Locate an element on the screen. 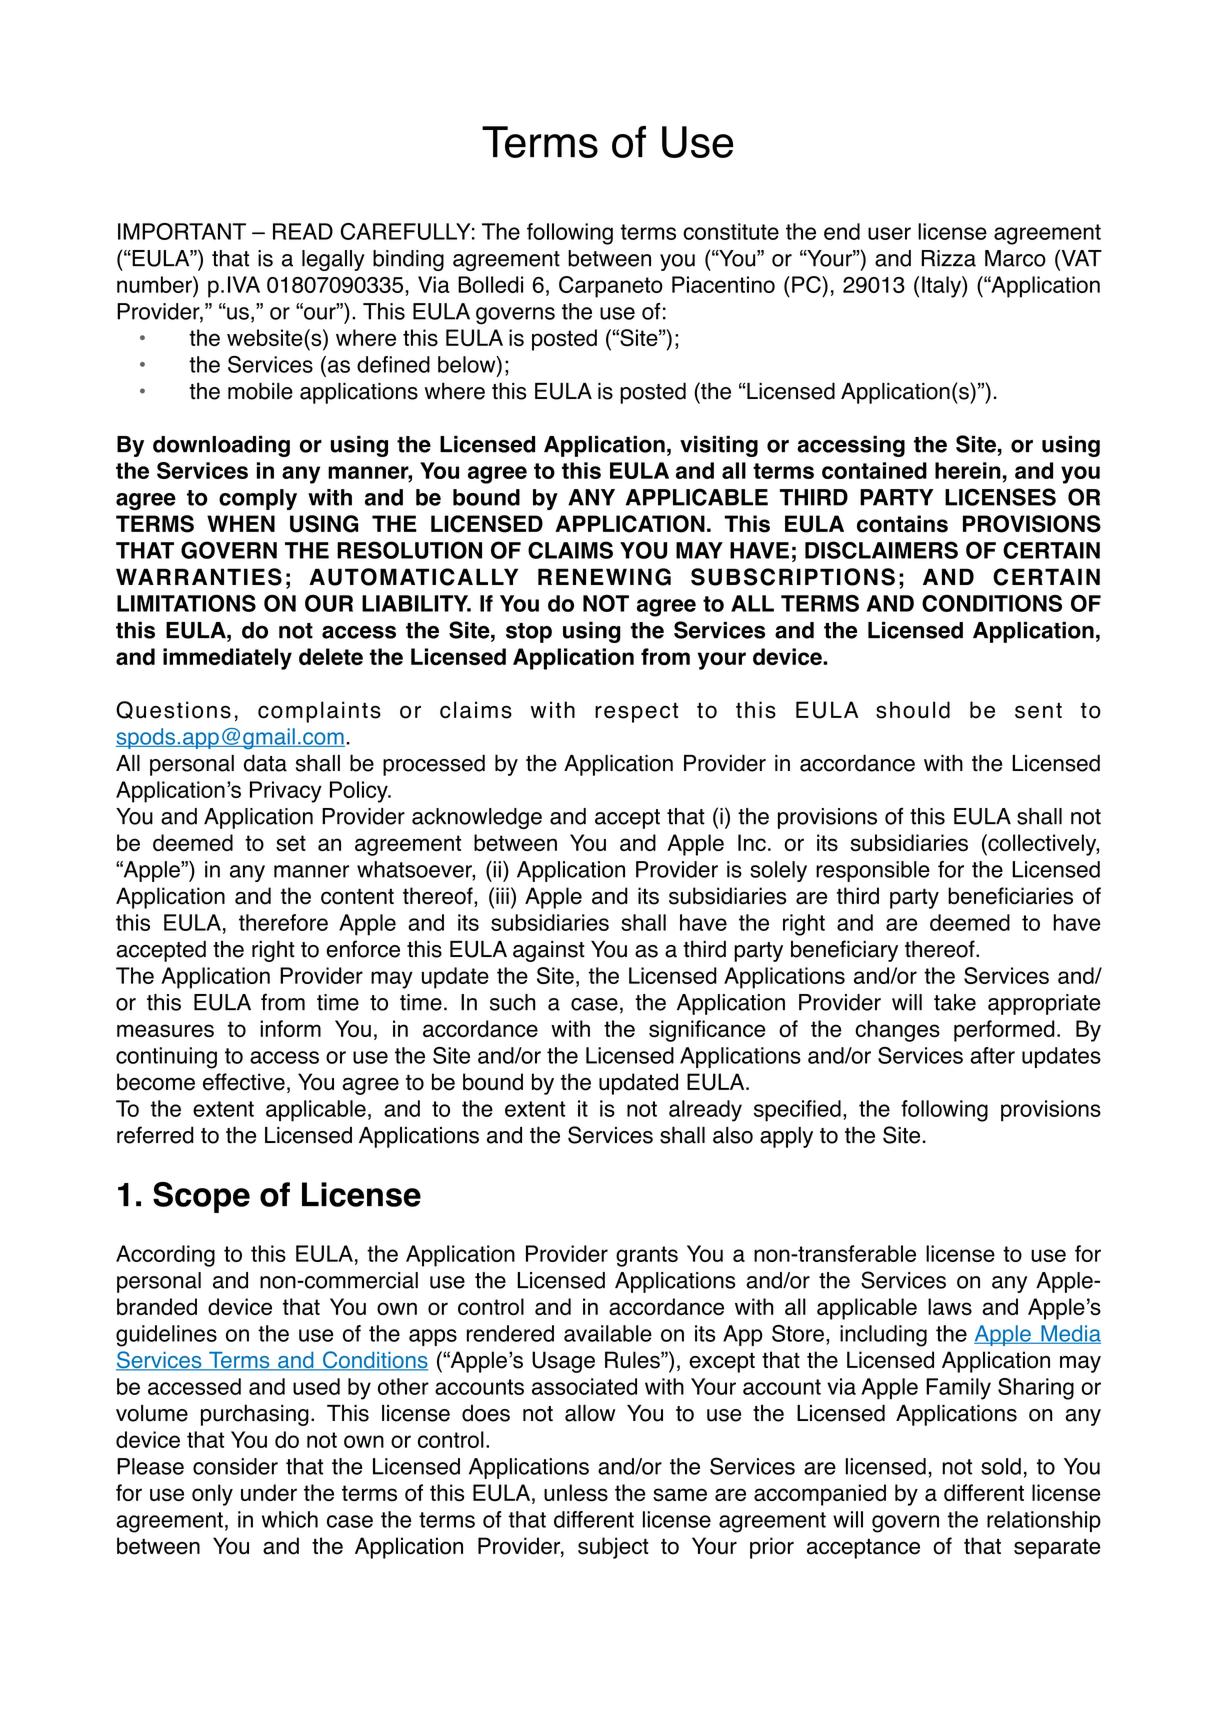  after is located at coordinates (992, 1055).
